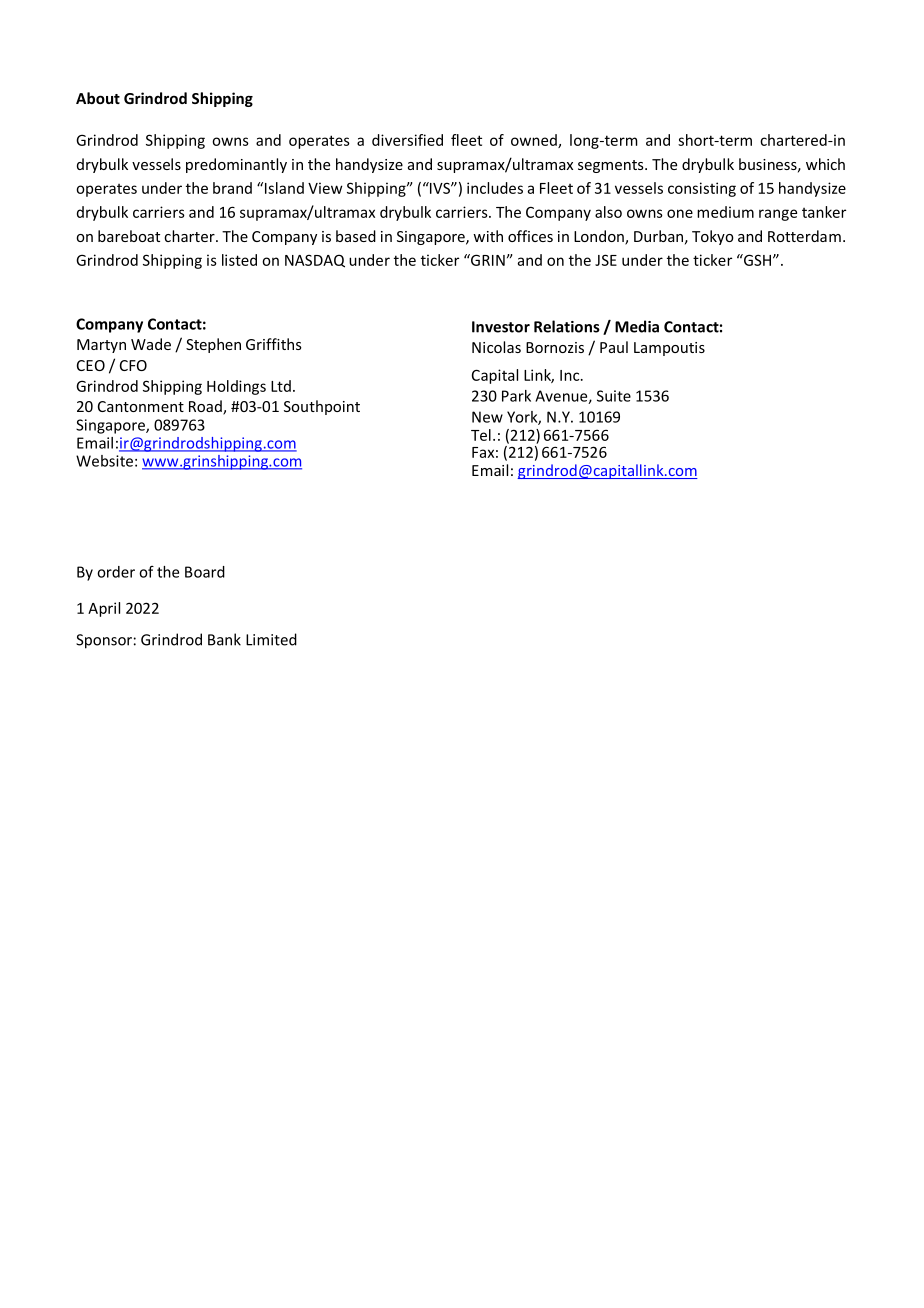  I want to click on Bank, so click(224, 639).
